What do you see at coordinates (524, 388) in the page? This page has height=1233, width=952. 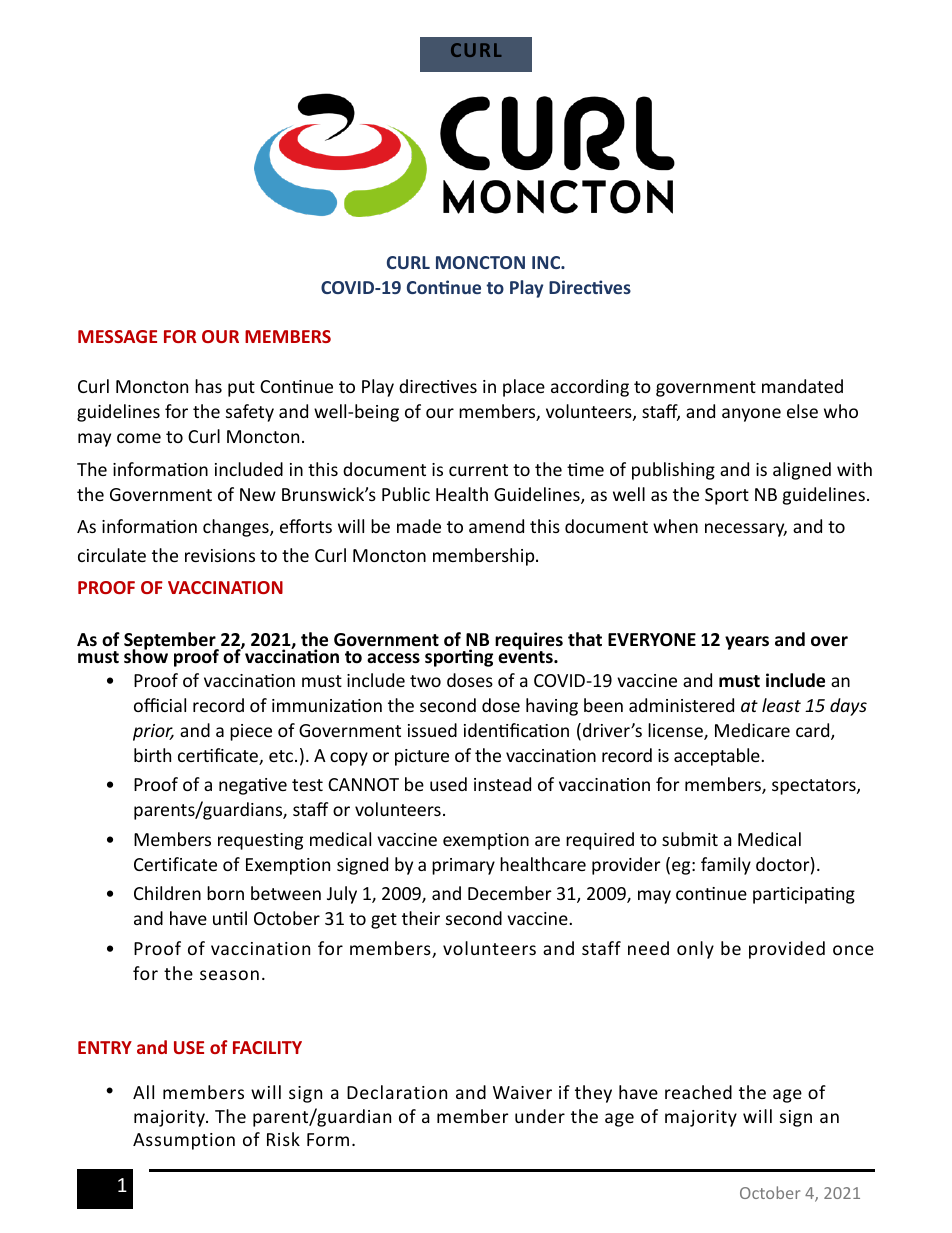 I see `place` at bounding box center [524, 388].
